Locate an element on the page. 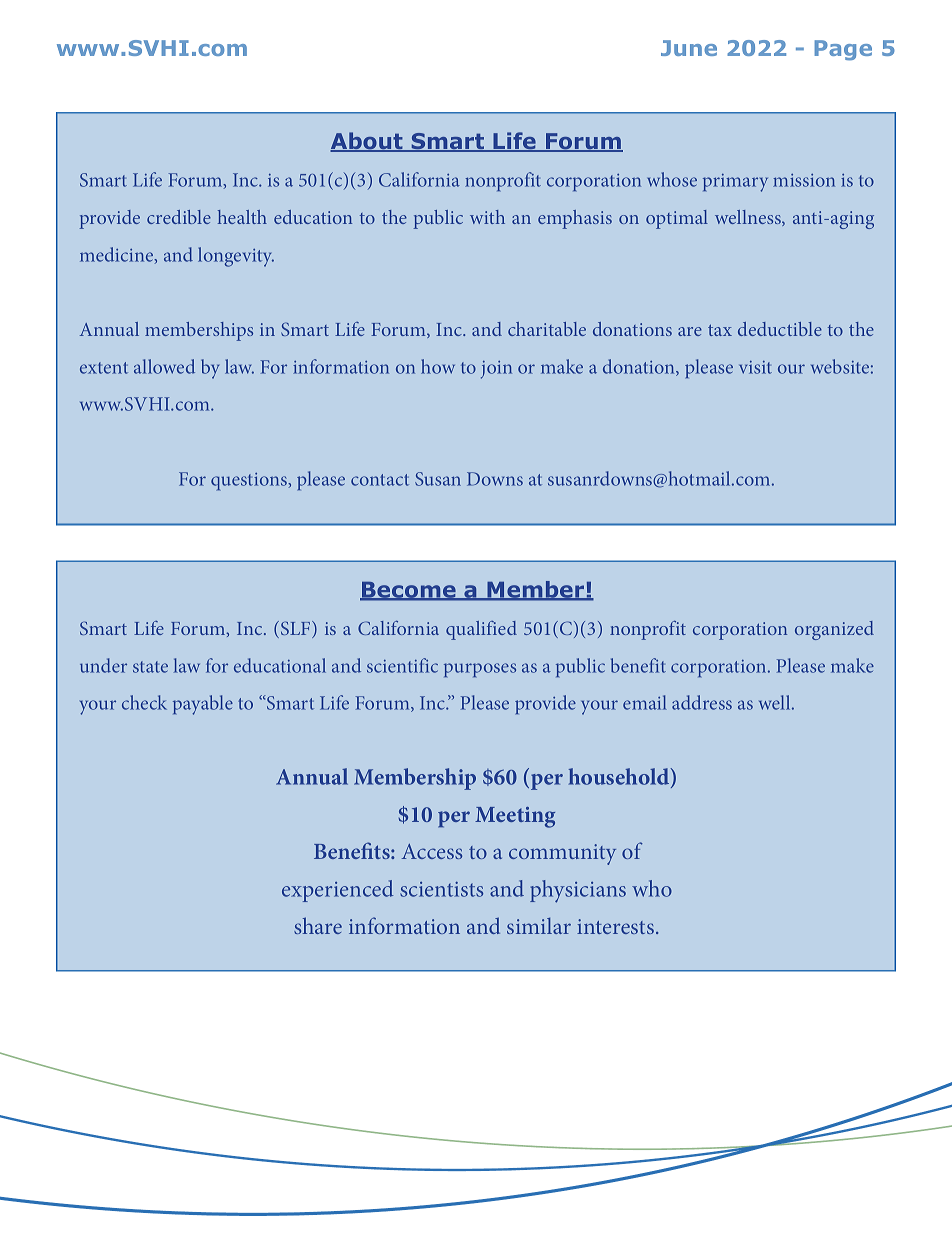 The image size is (952, 1233). contact is located at coordinates (380, 480).
